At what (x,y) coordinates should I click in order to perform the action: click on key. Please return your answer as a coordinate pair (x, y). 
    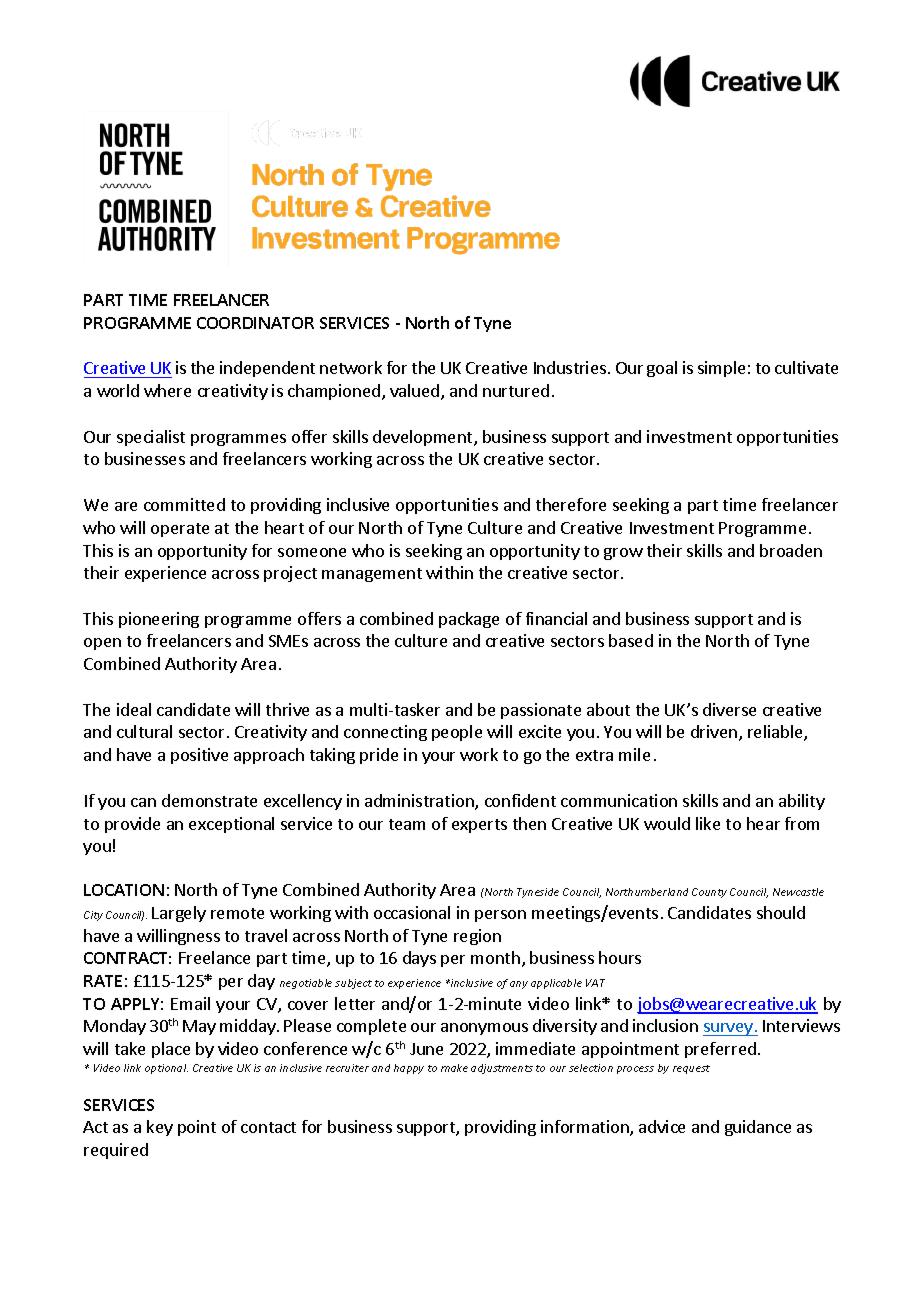
    Looking at the image, I should click on (160, 1128).
